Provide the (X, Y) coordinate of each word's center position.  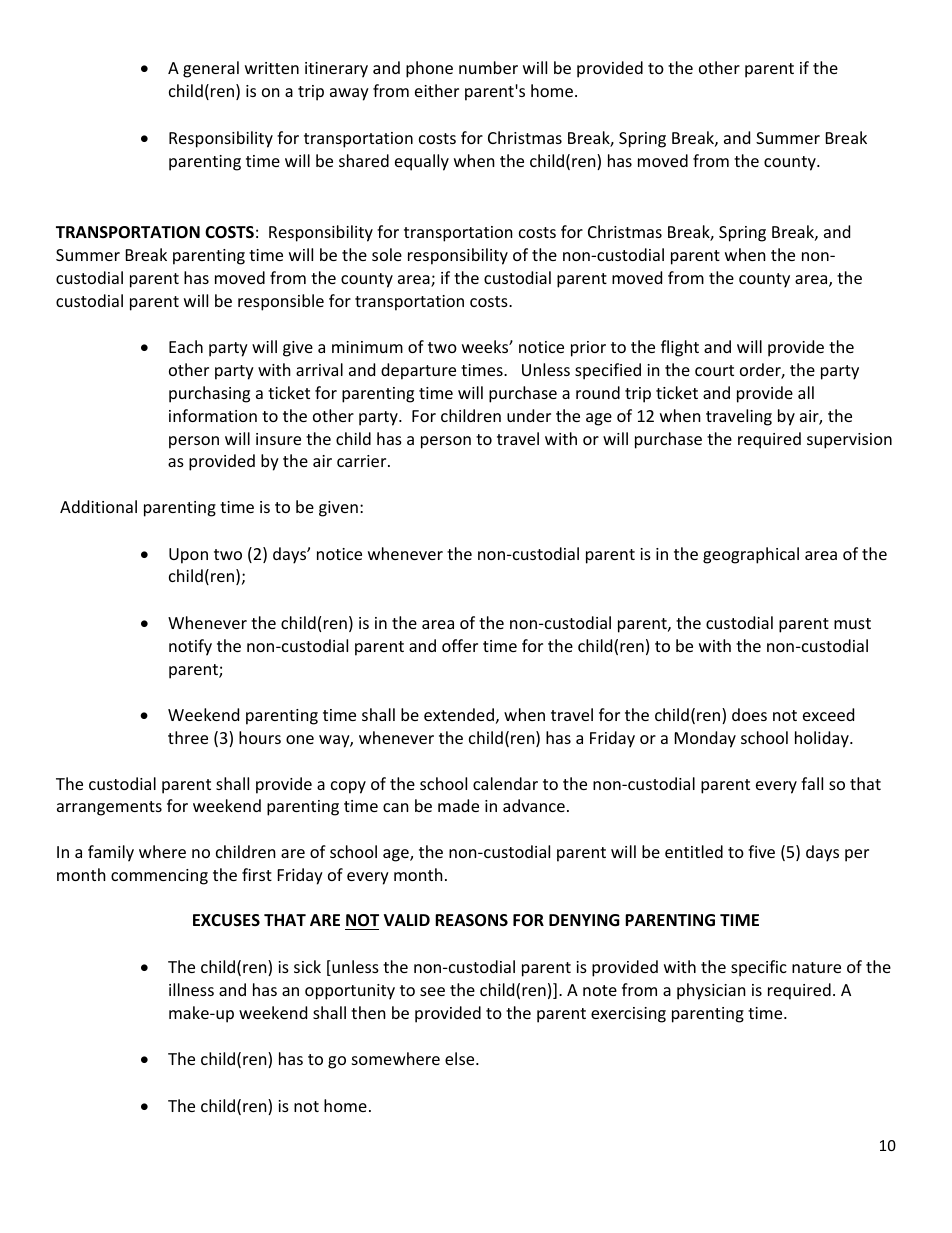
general (211, 69)
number (488, 67)
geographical (751, 555)
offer (460, 645)
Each (186, 346)
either (437, 90)
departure (418, 371)
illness (191, 989)
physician (711, 991)
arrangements (109, 808)
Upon (188, 556)
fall (812, 783)
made (458, 805)
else (461, 1058)
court (714, 370)
